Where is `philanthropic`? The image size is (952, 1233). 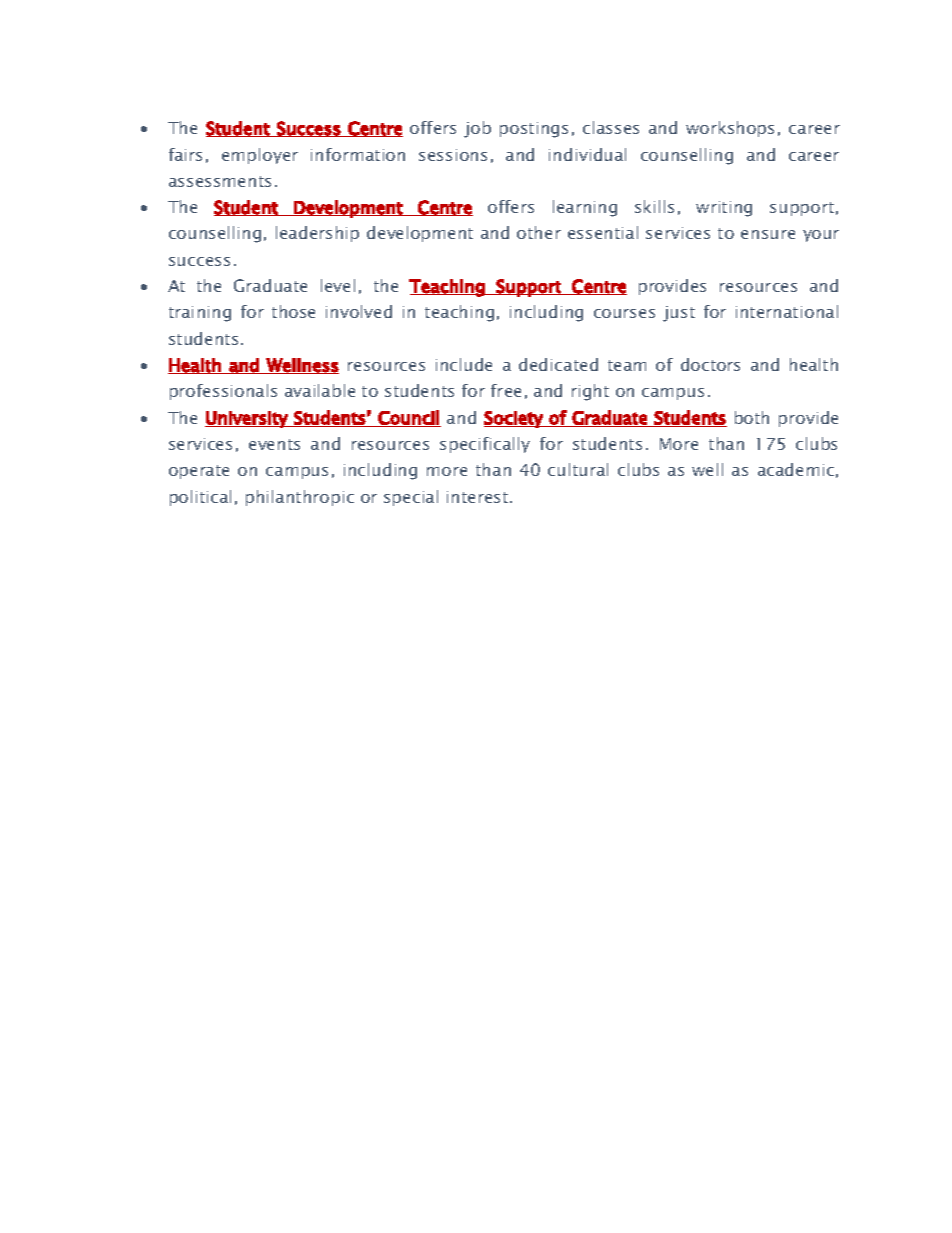
philanthropic is located at coordinates (300, 498).
